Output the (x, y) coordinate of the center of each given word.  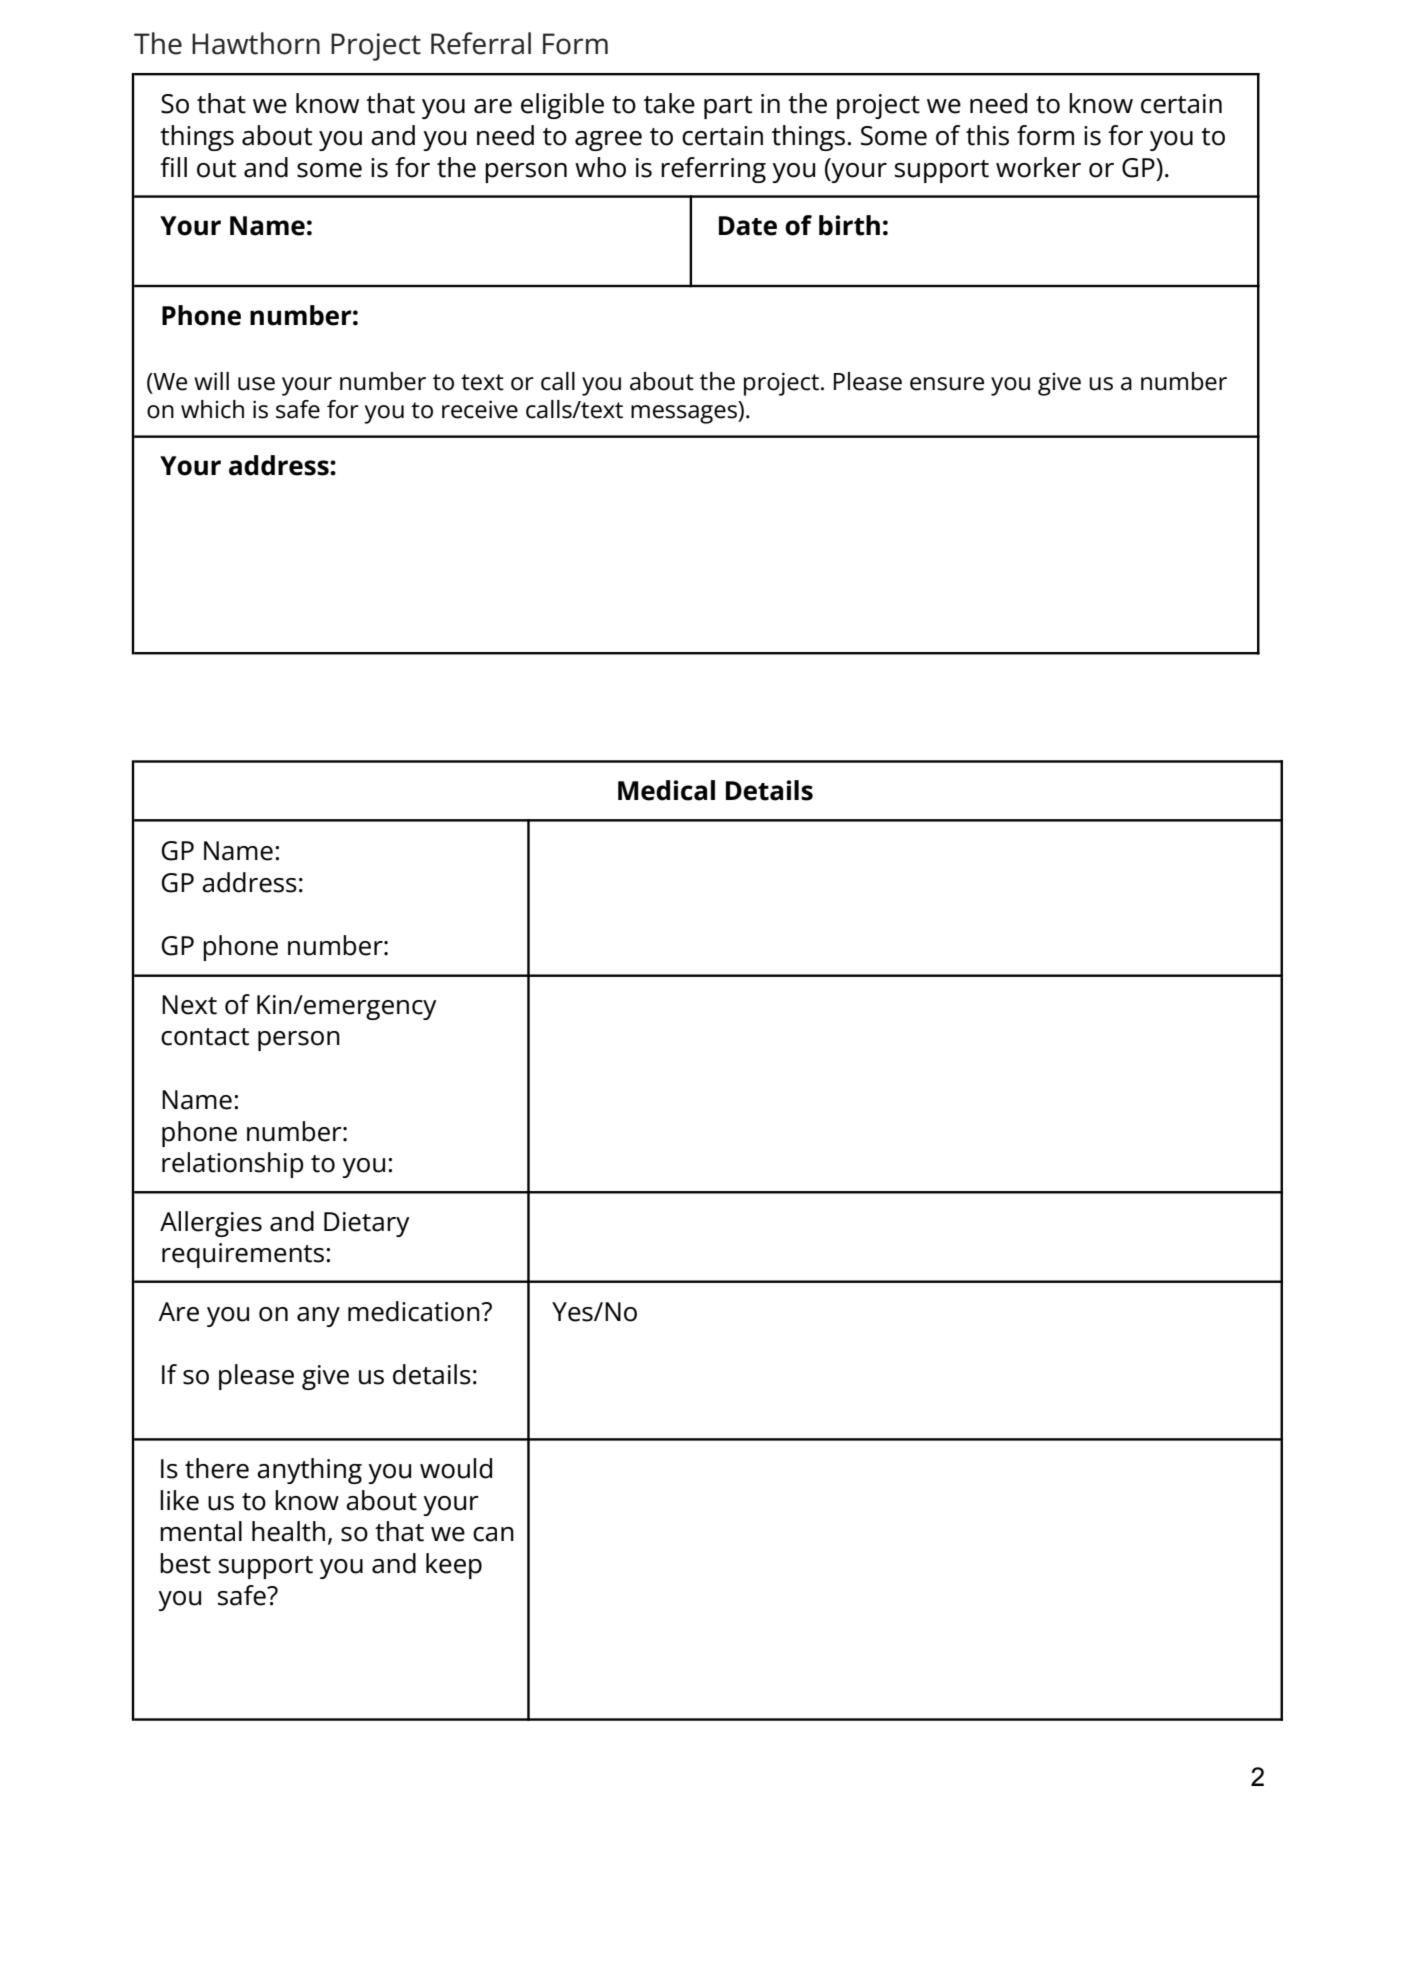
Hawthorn (256, 43)
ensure (947, 384)
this (987, 135)
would (456, 1468)
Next (189, 1005)
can (493, 1534)
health (288, 1531)
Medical (666, 790)
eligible (562, 106)
